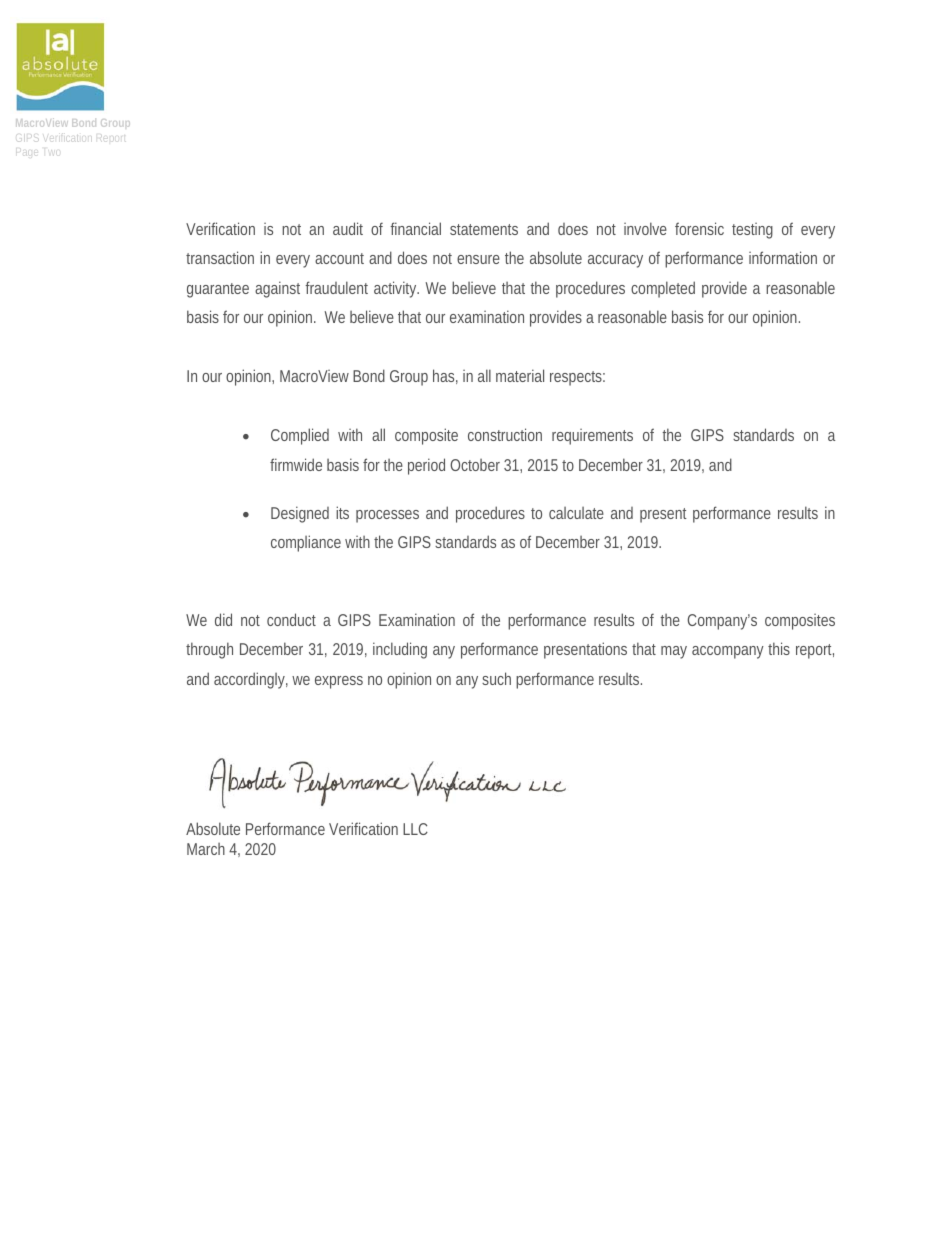 Image resolution: width=952 pixels, height=1233 pixels. What do you see at coordinates (674, 652) in the screenshot?
I see `may` at bounding box center [674, 652].
